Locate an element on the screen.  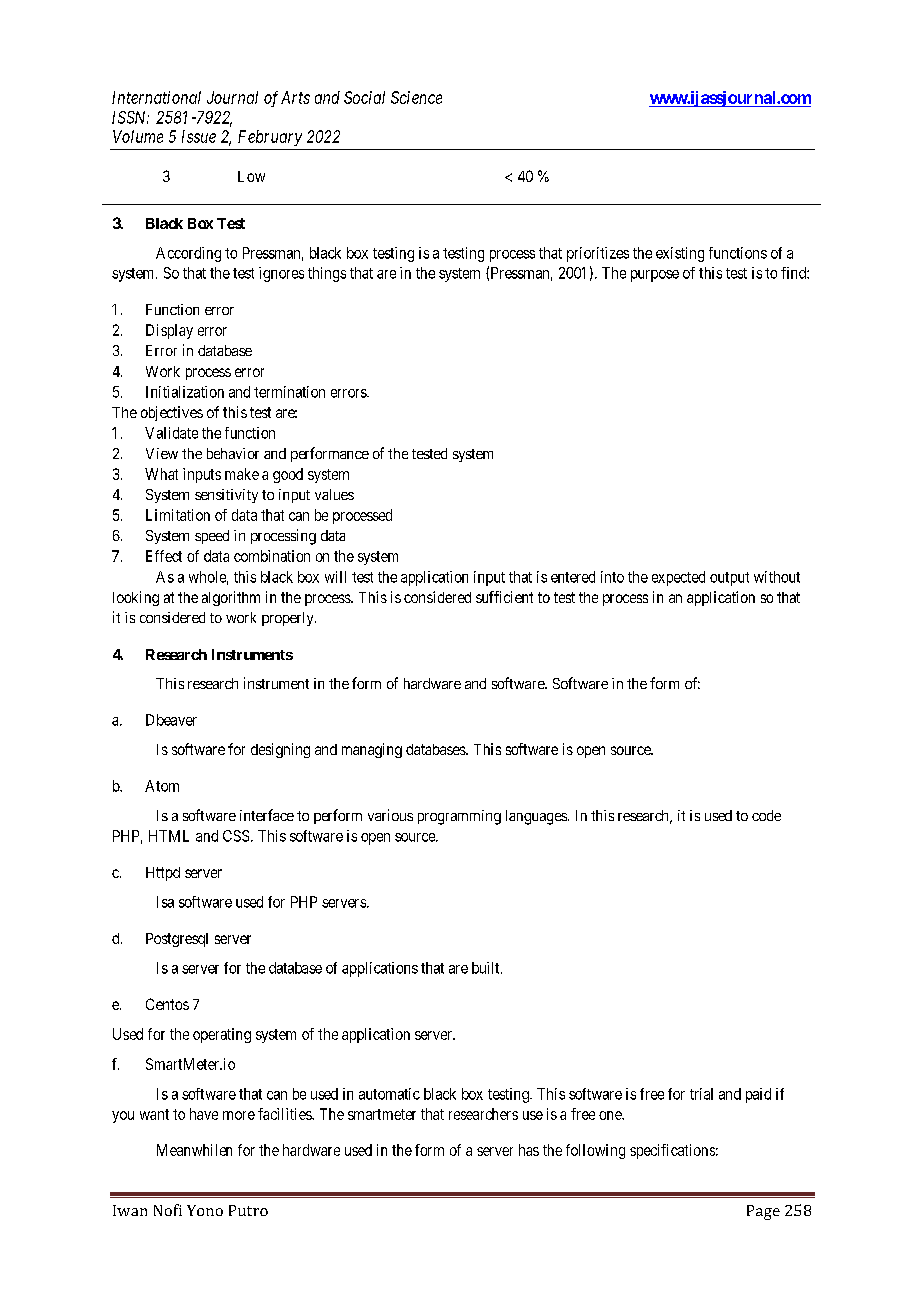
Postgresql is located at coordinates (177, 940).
